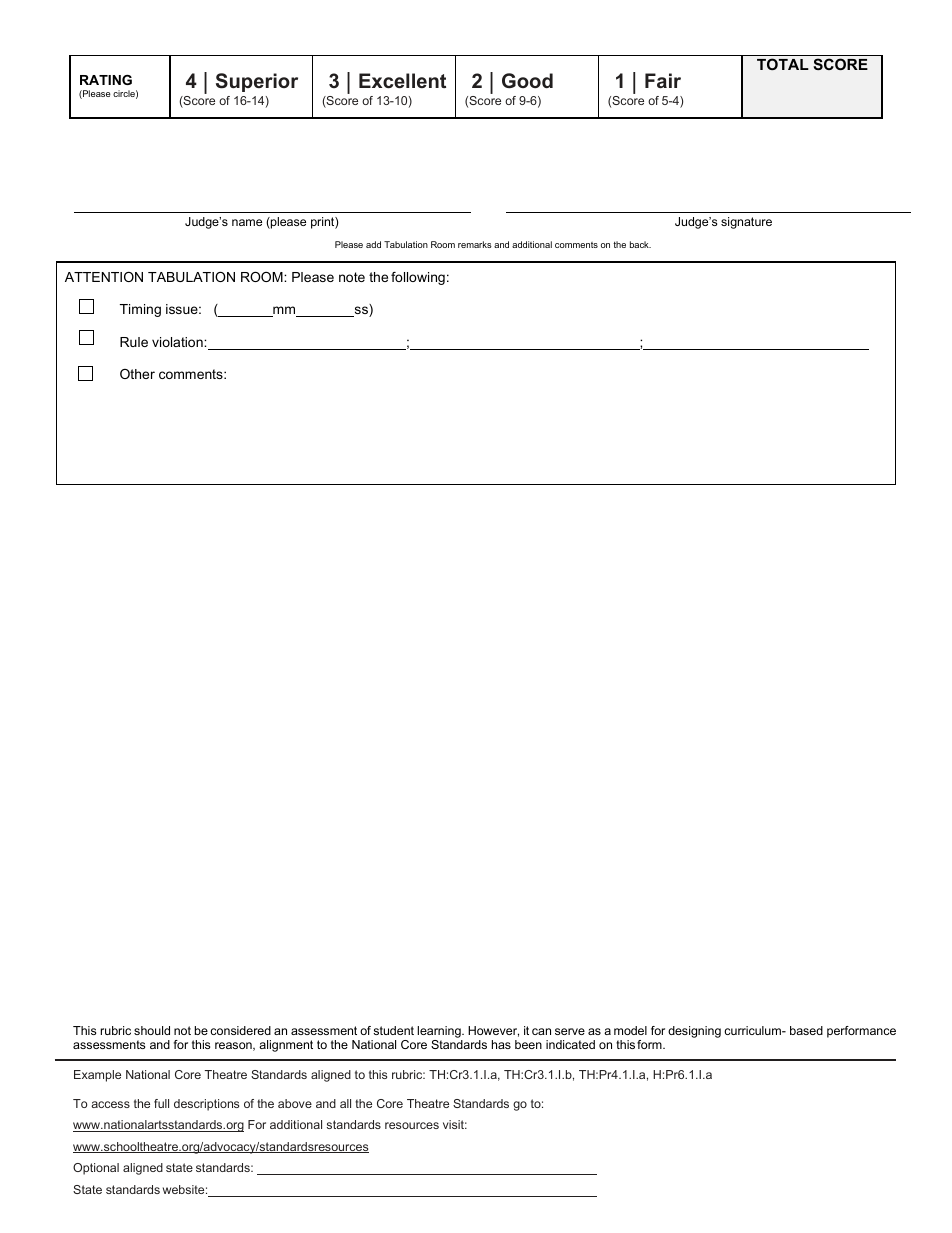 Image resolution: width=952 pixels, height=1233 pixels. Describe the element at coordinates (440, 1033) in the screenshot. I see `learning` at that location.
